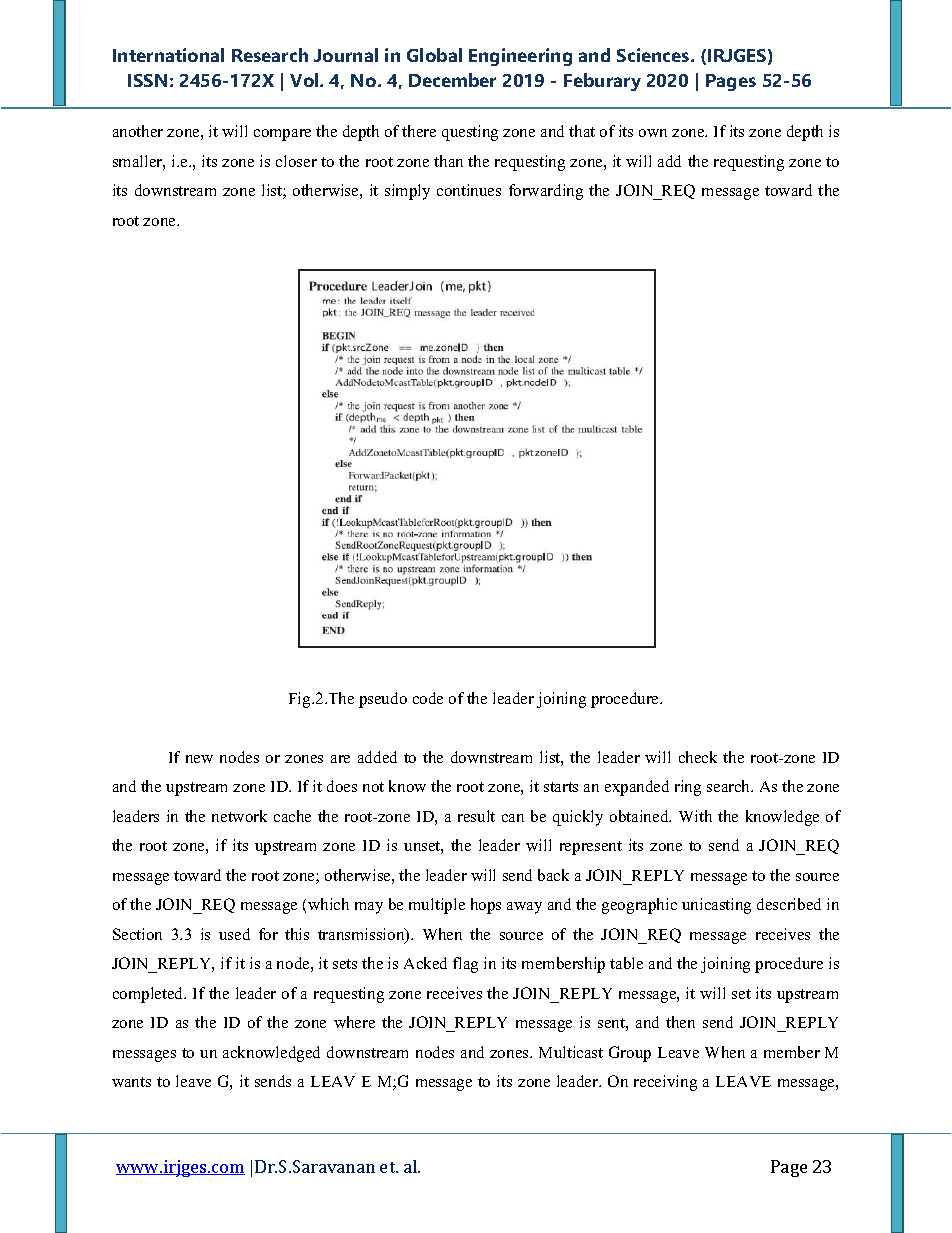 The width and height of the screenshot is (952, 1233). I want to click on December, so click(452, 80).
